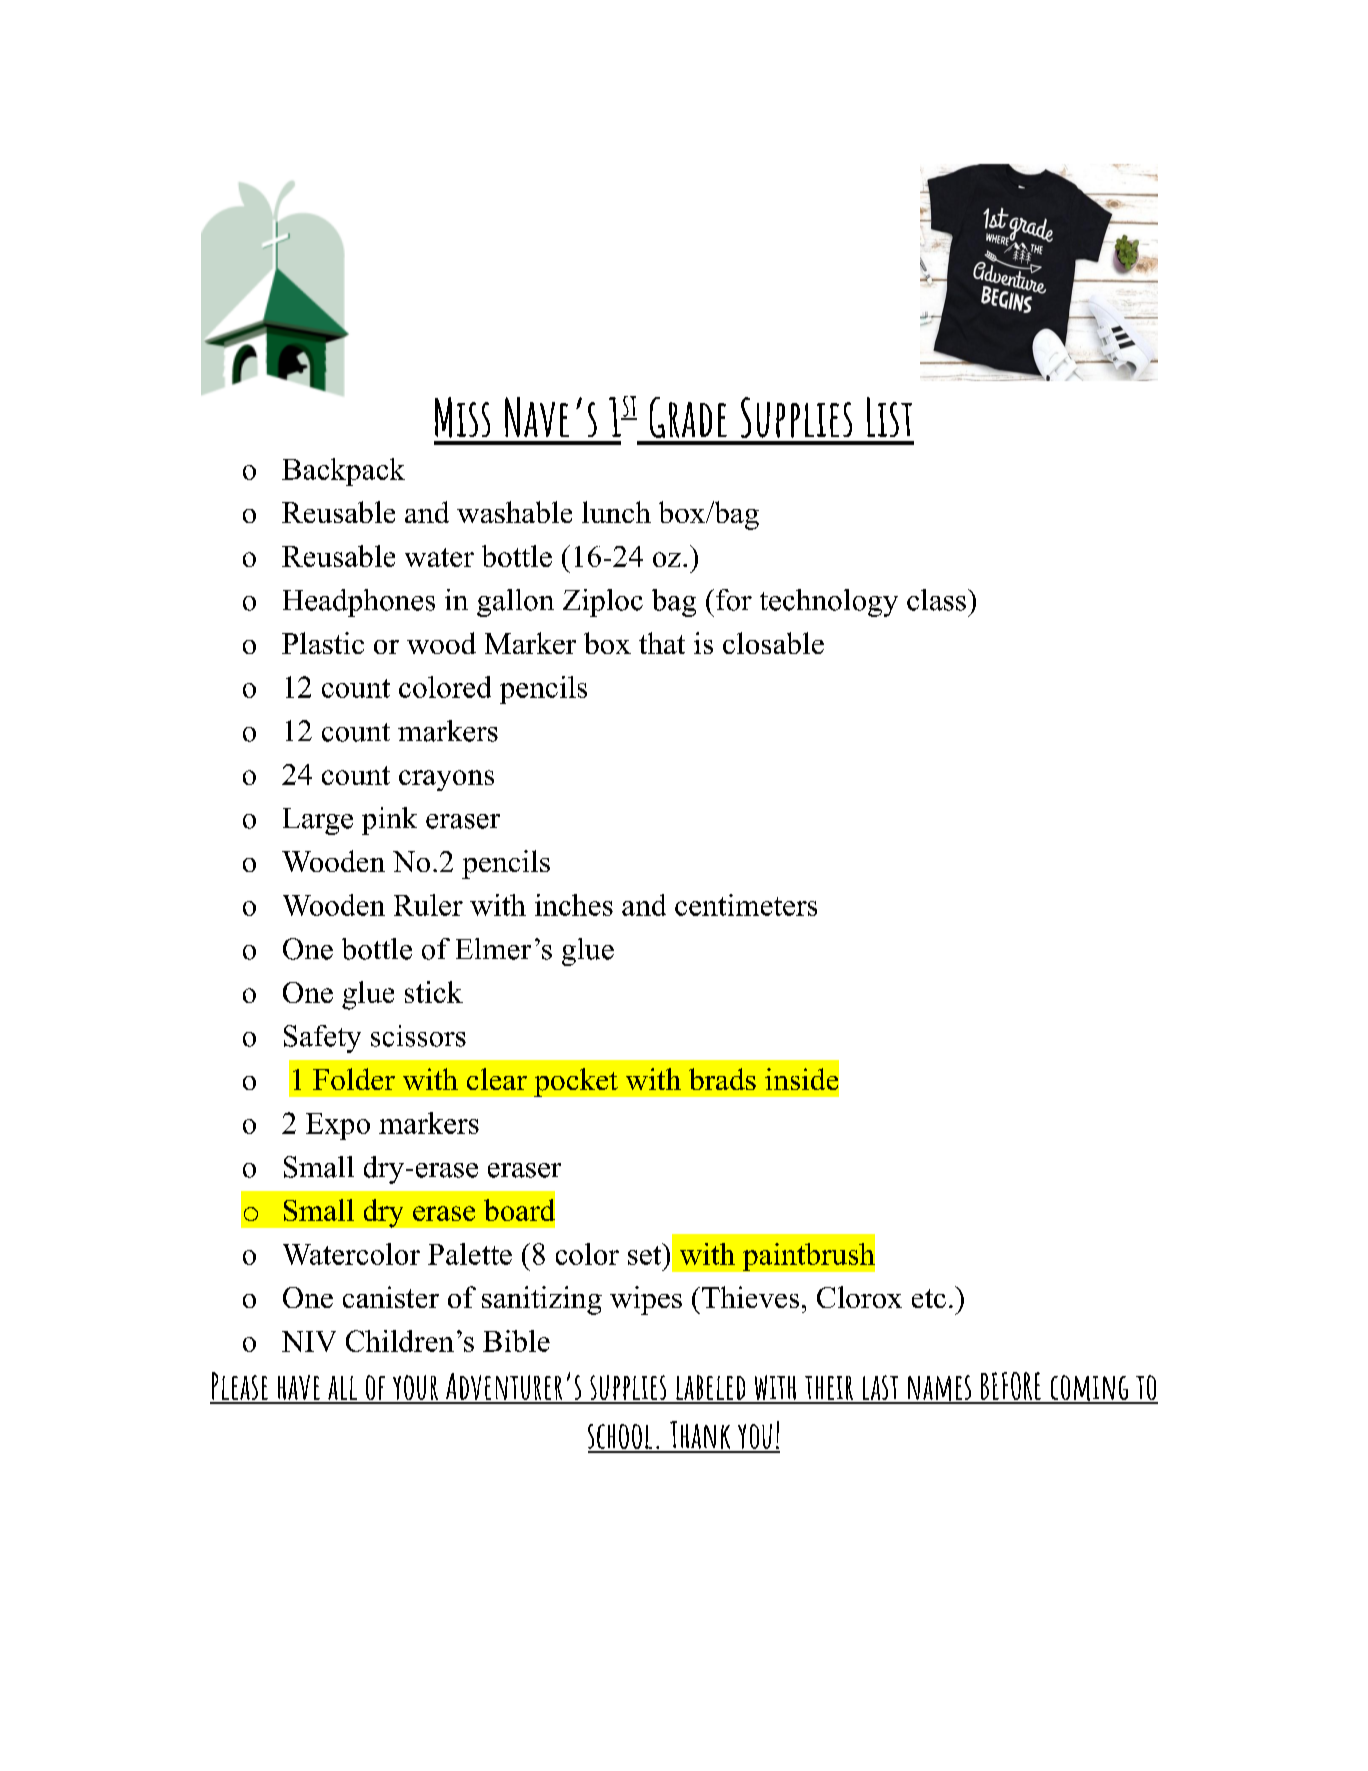 The width and height of the document is (1368, 1771). What do you see at coordinates (1011, 1387) in the document?
I see `BEFORE` at bounding box center [1011, 1387].
